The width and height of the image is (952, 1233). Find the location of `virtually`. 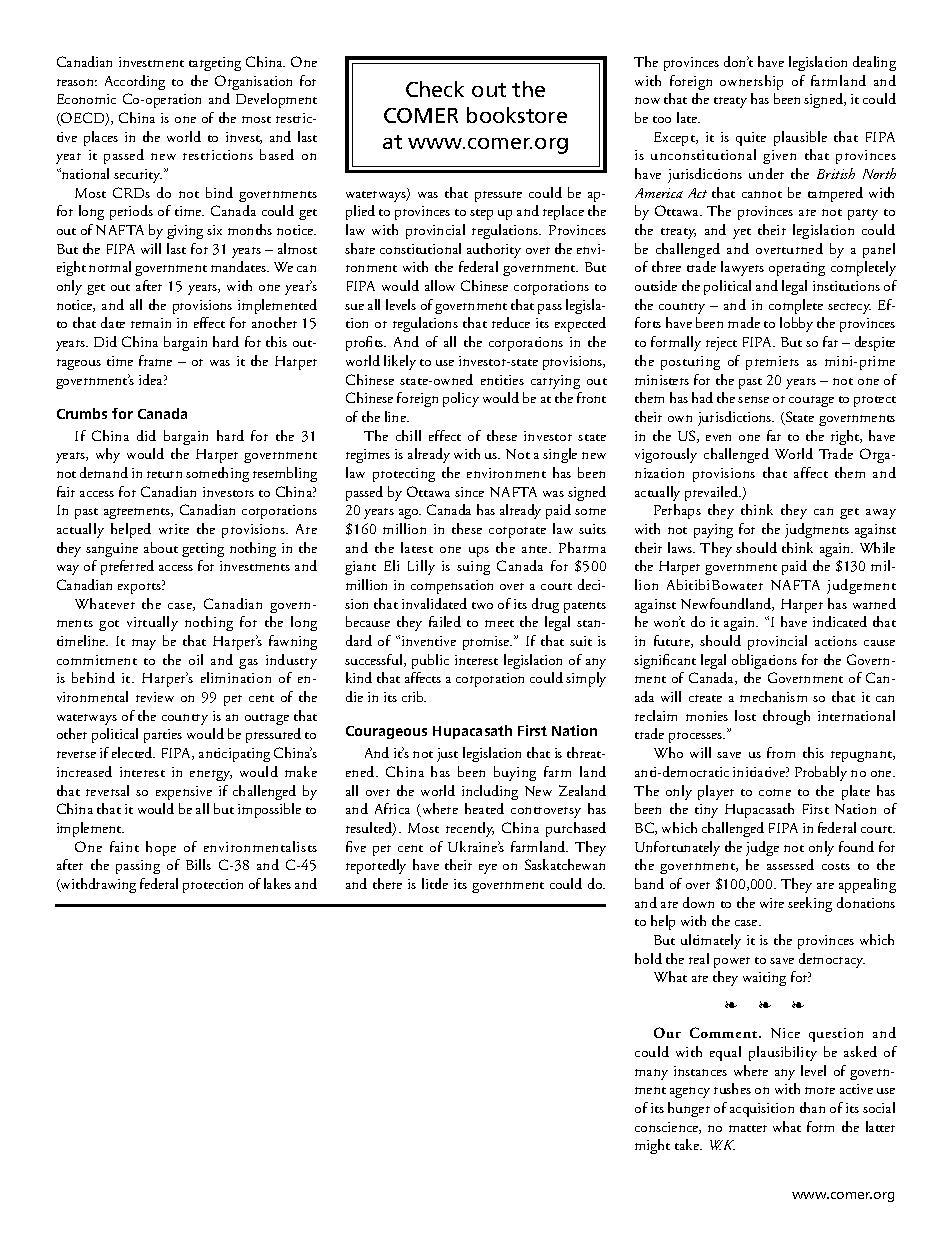

virtually is located at coordinates (152, 623).
